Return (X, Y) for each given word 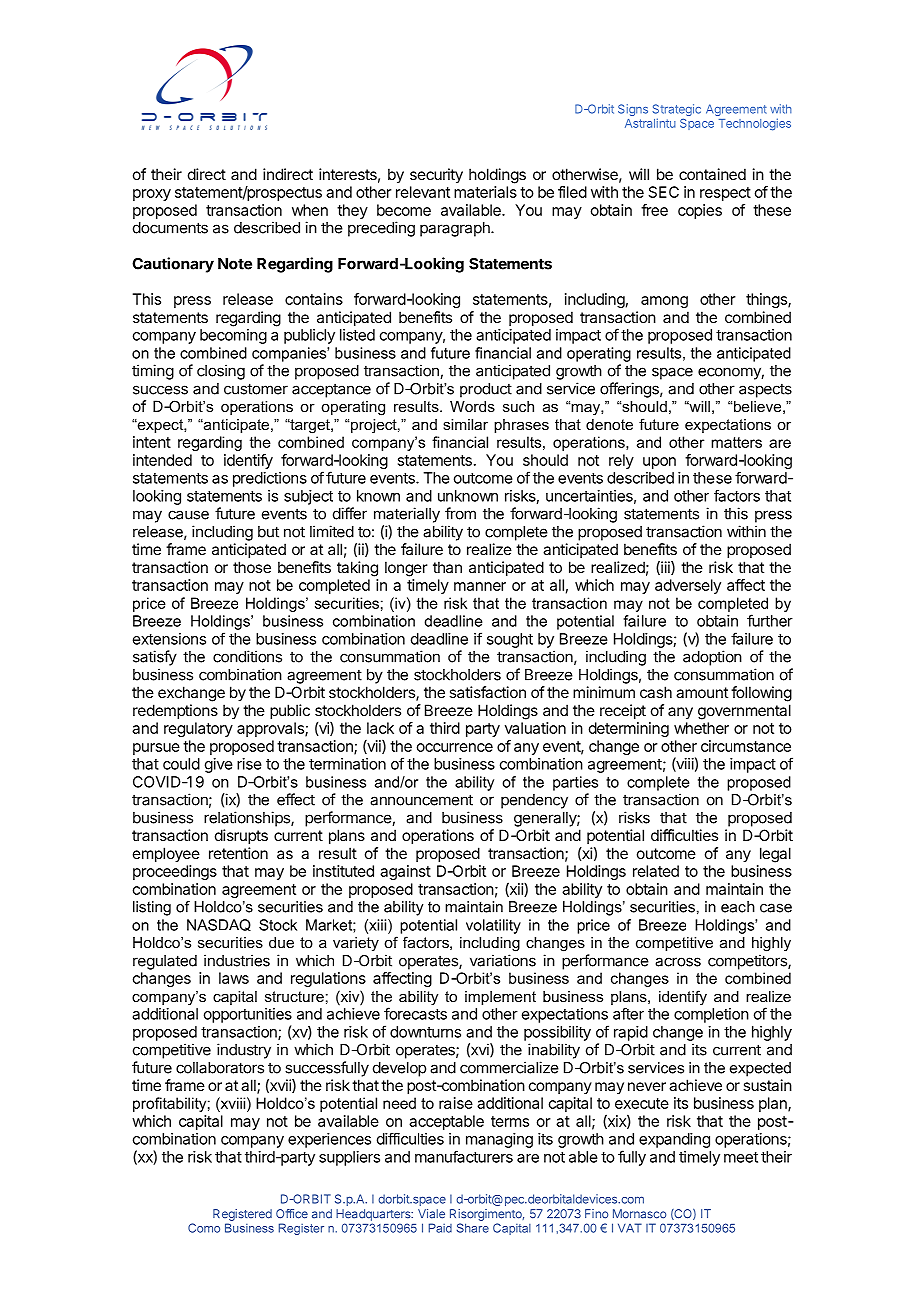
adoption (712, 658)
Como (204, 1228)
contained (712, 174)
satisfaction (487, 692)
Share (473, 1228)
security (436, 176)
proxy (152, 195)
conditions (247, 656)
